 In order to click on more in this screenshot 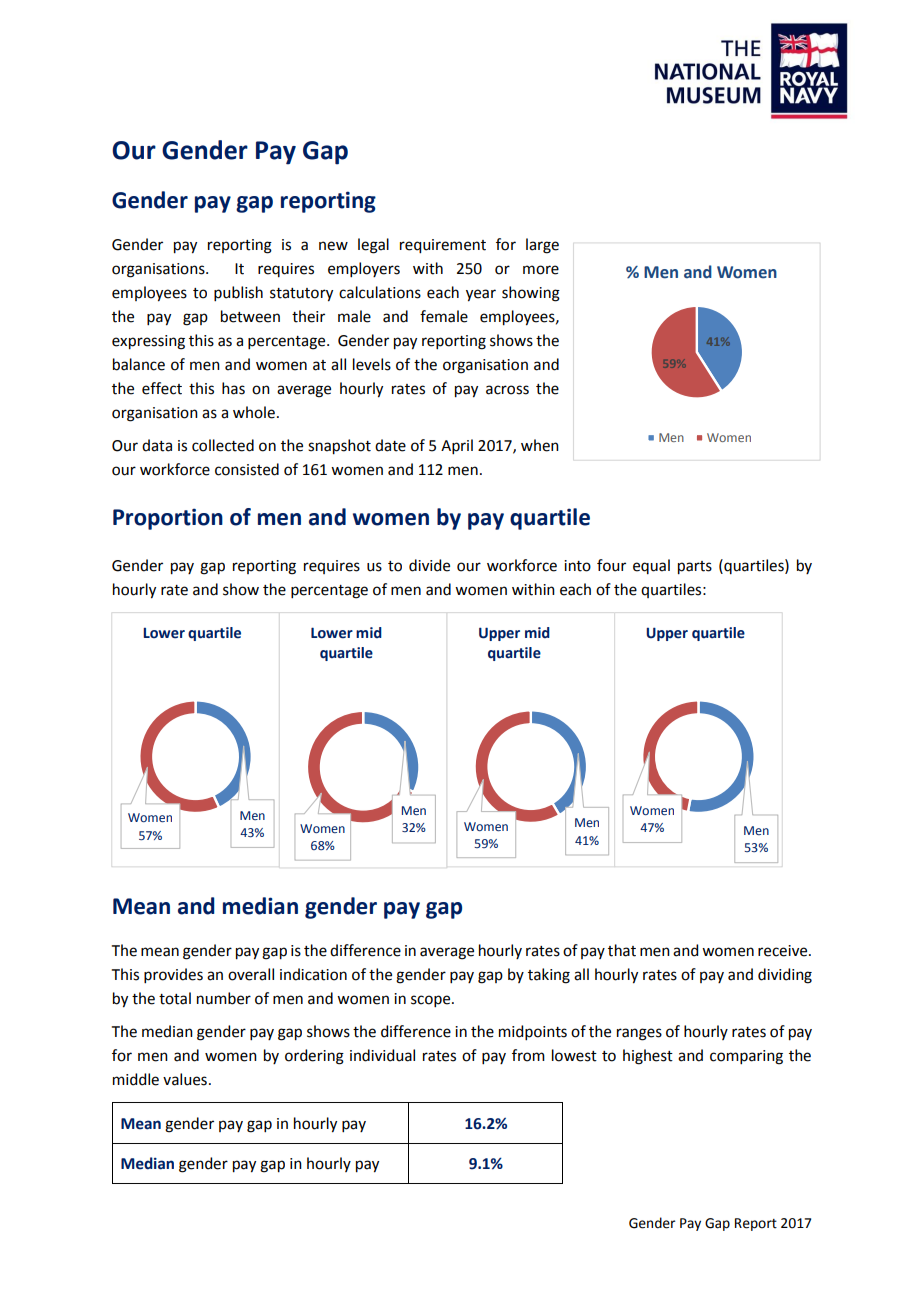, I will do `click(541, 270)`.
